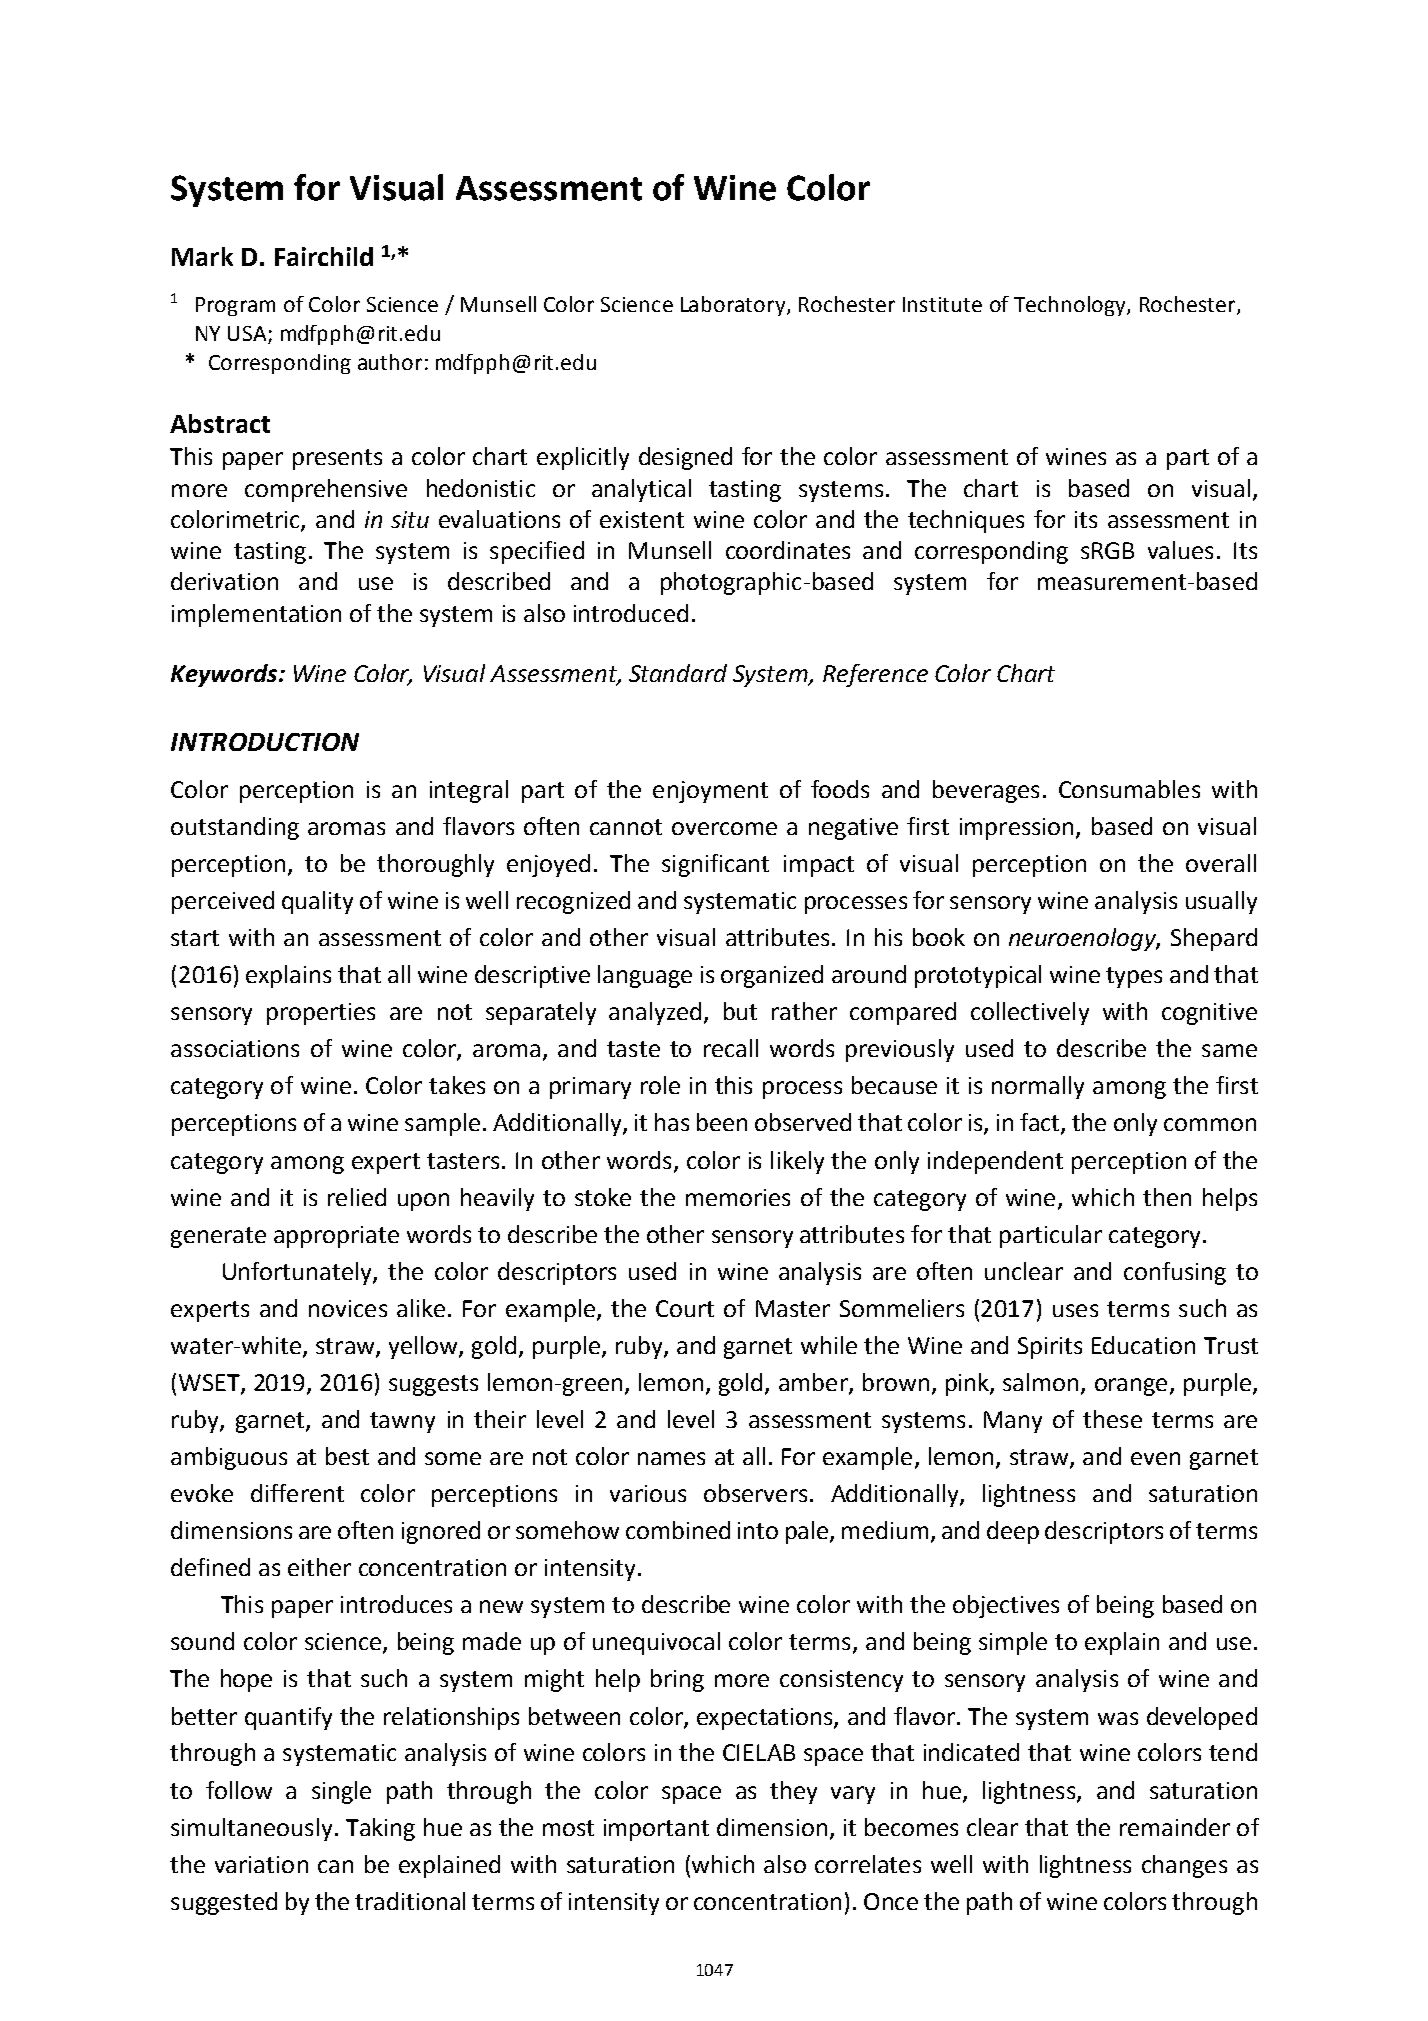 The height and width of the document is (2021, 1428). What do you see at coordinates (656, 1830) in the document?
I see `important` at bounding box center [656, 1830].
